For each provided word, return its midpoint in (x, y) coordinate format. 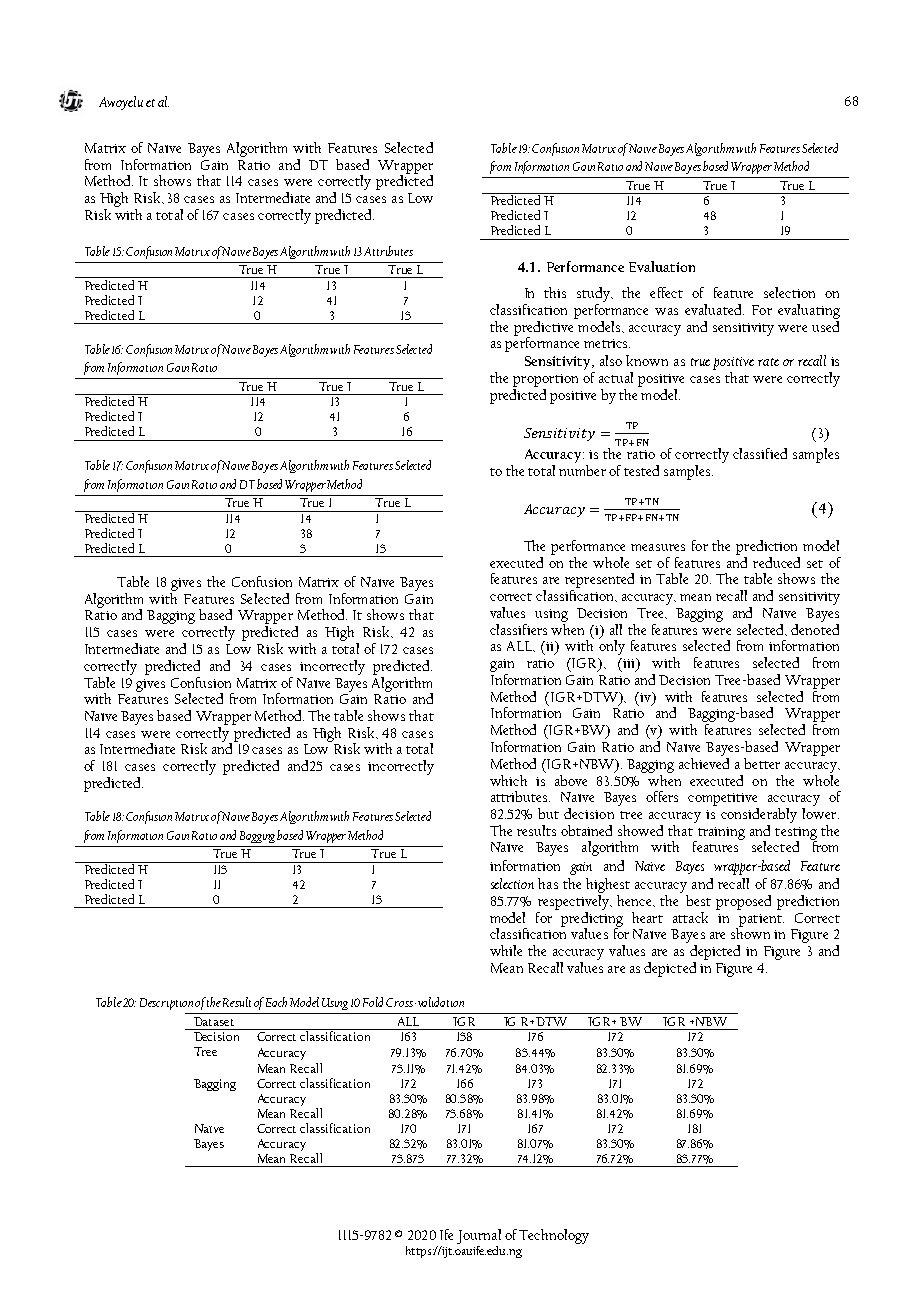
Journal (479, 1238)
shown (750, 932)
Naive (236, 349)
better (762, 763)
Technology (554, 1236)
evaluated (714, 309)
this (555, 292)
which (508, 780)
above (571, 780)
